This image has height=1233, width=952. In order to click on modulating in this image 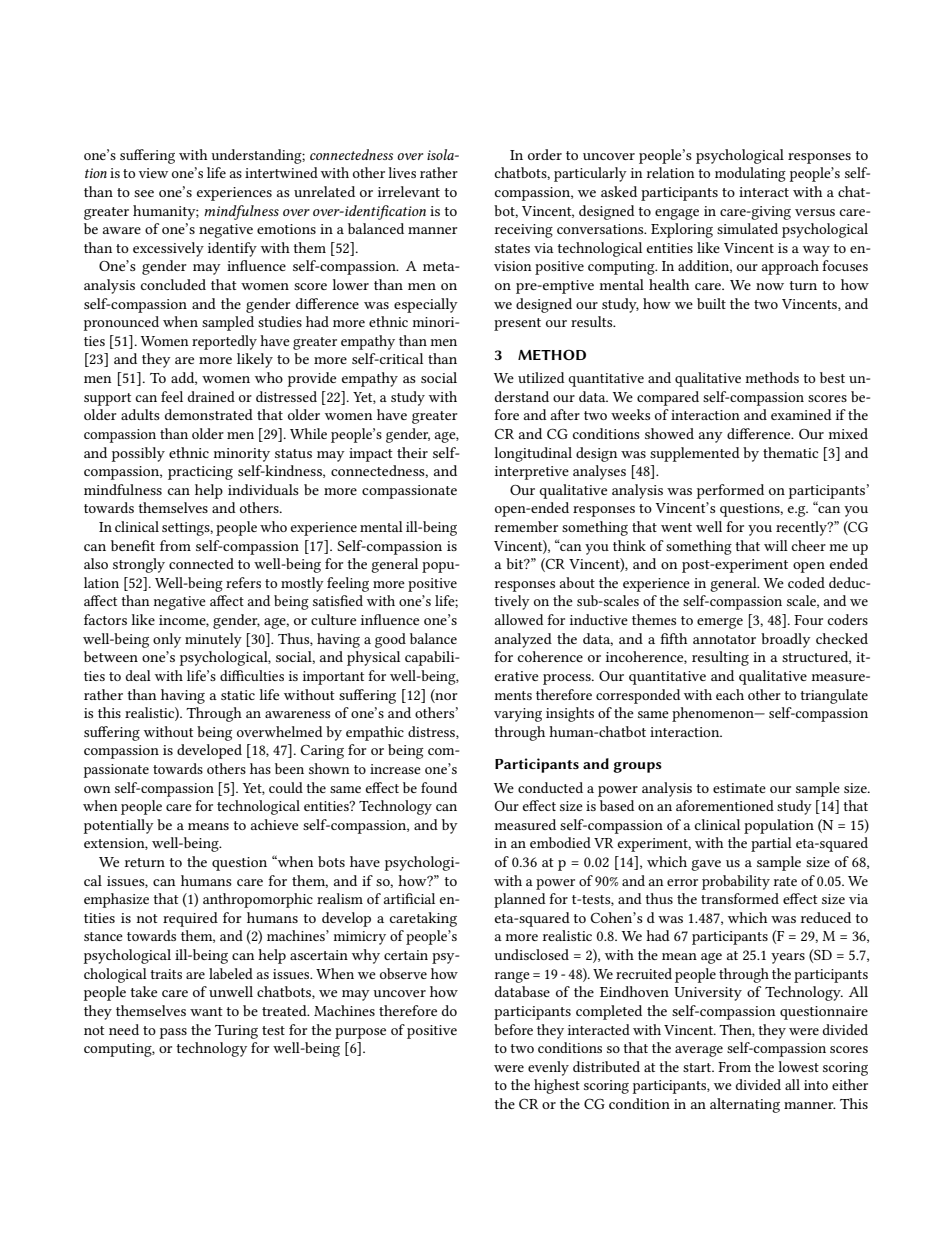, I will do `click(750, 174)`.
